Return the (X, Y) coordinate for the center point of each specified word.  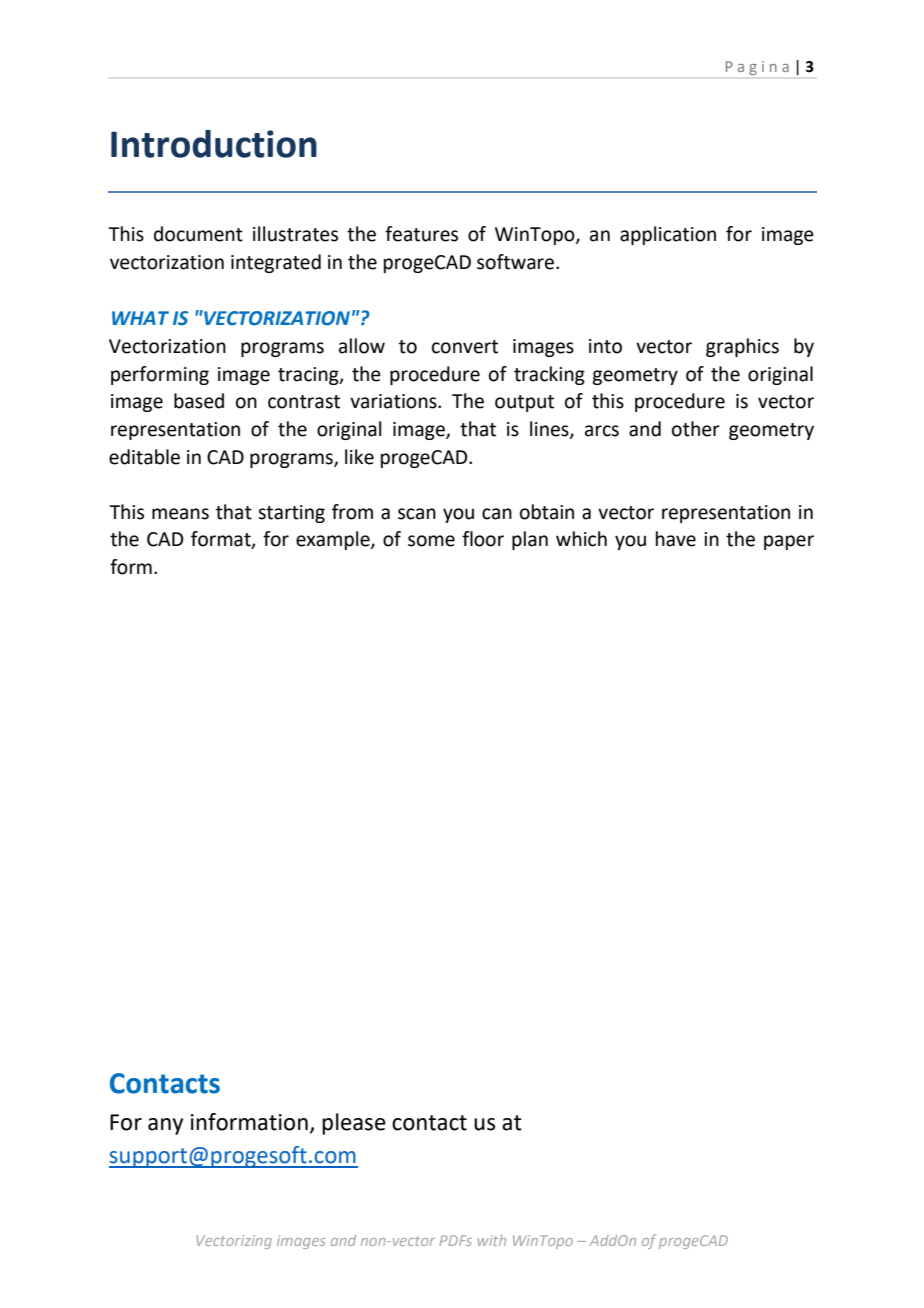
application (668, 235)
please (354, 1124)
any (165, 1126)
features (421, 234)
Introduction (214, 144)
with (492, 1240)
